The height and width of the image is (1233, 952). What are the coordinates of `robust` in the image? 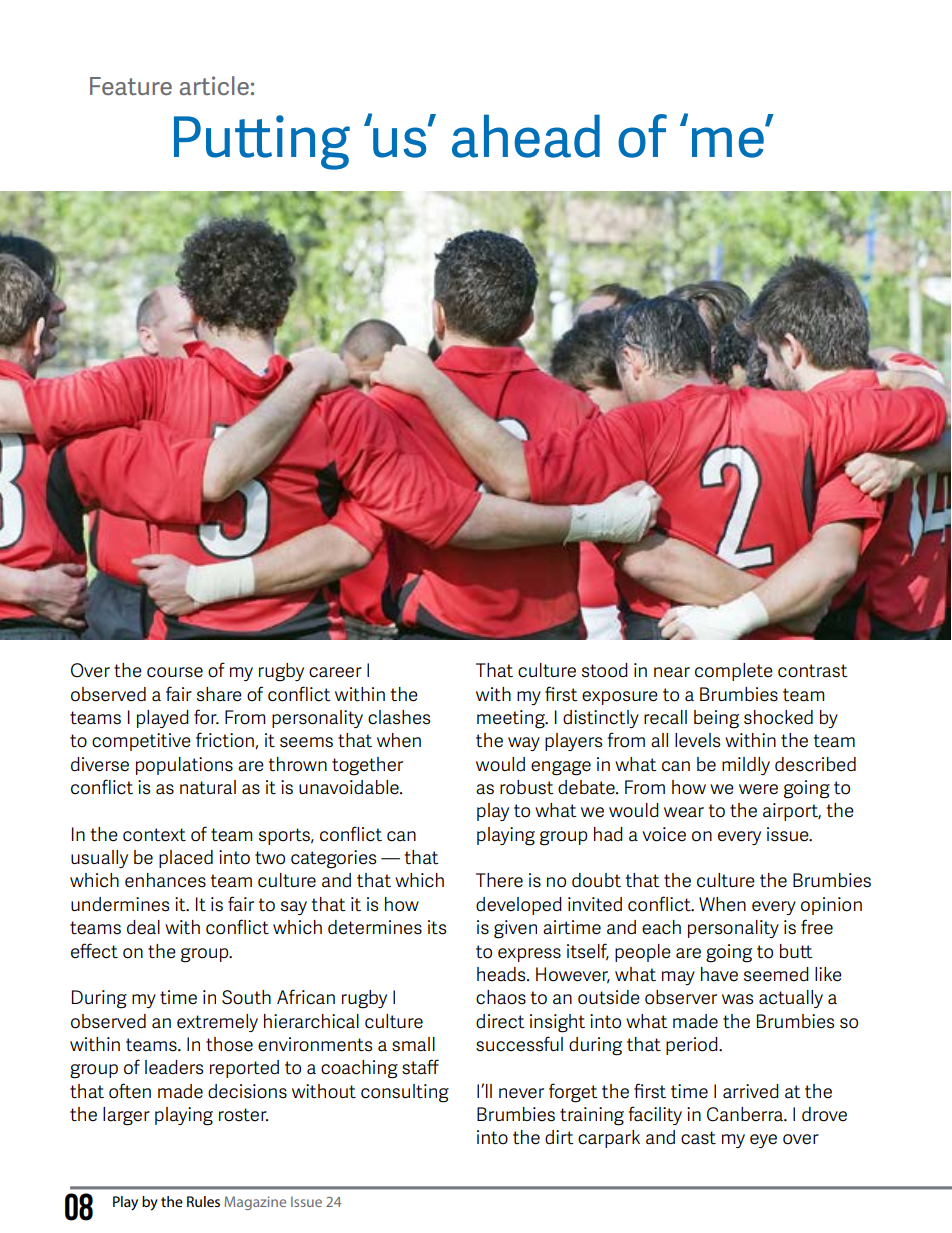 It's located at (527, 787).
